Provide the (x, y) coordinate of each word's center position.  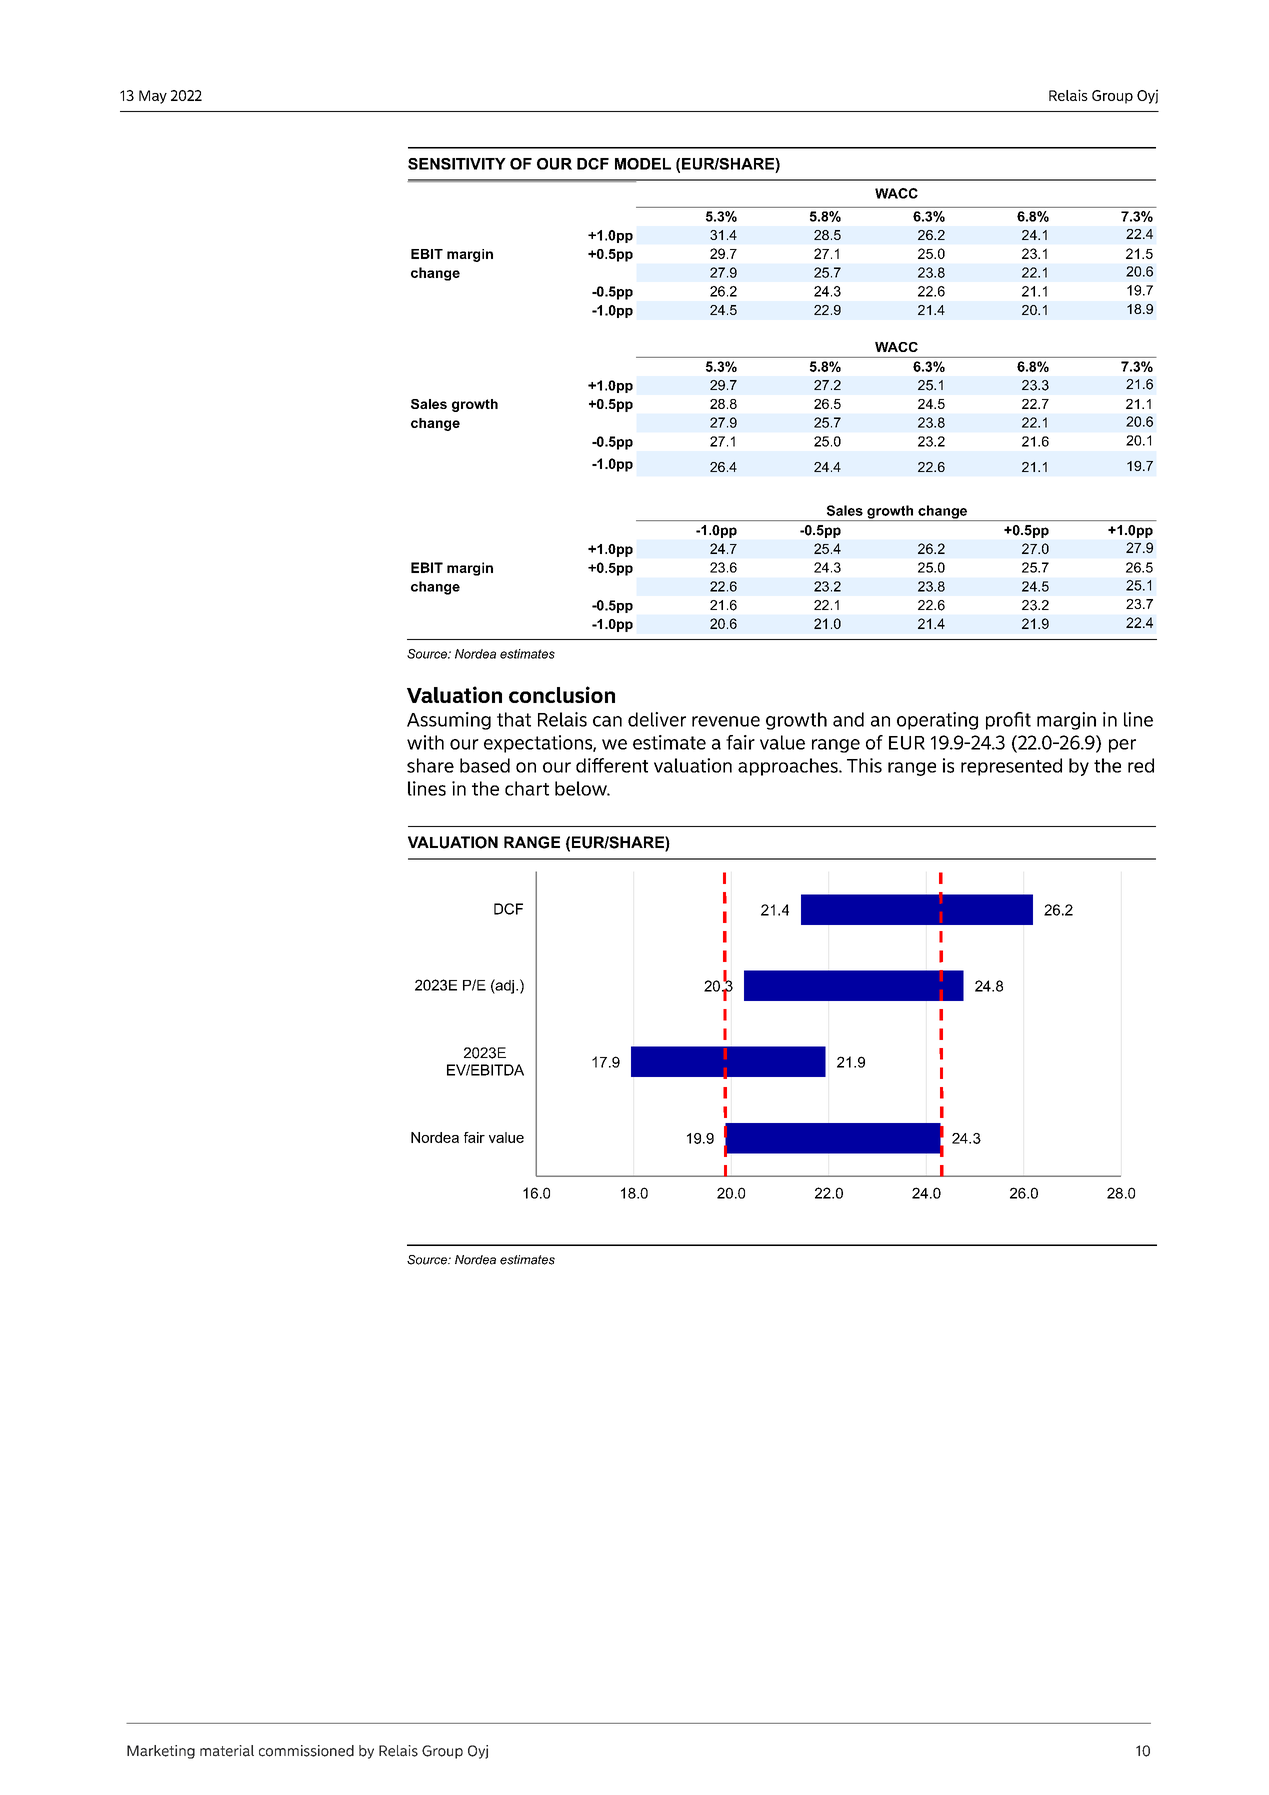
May (153, 97)
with (425, 742)
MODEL (643, 164)
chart (527, 788)
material (227, 1751)
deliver (657, 719)
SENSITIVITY (457, 164)
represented (1011, 767)
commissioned (306, 1751)
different (612, 765)
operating (937, 721)
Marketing (161, 1752)
